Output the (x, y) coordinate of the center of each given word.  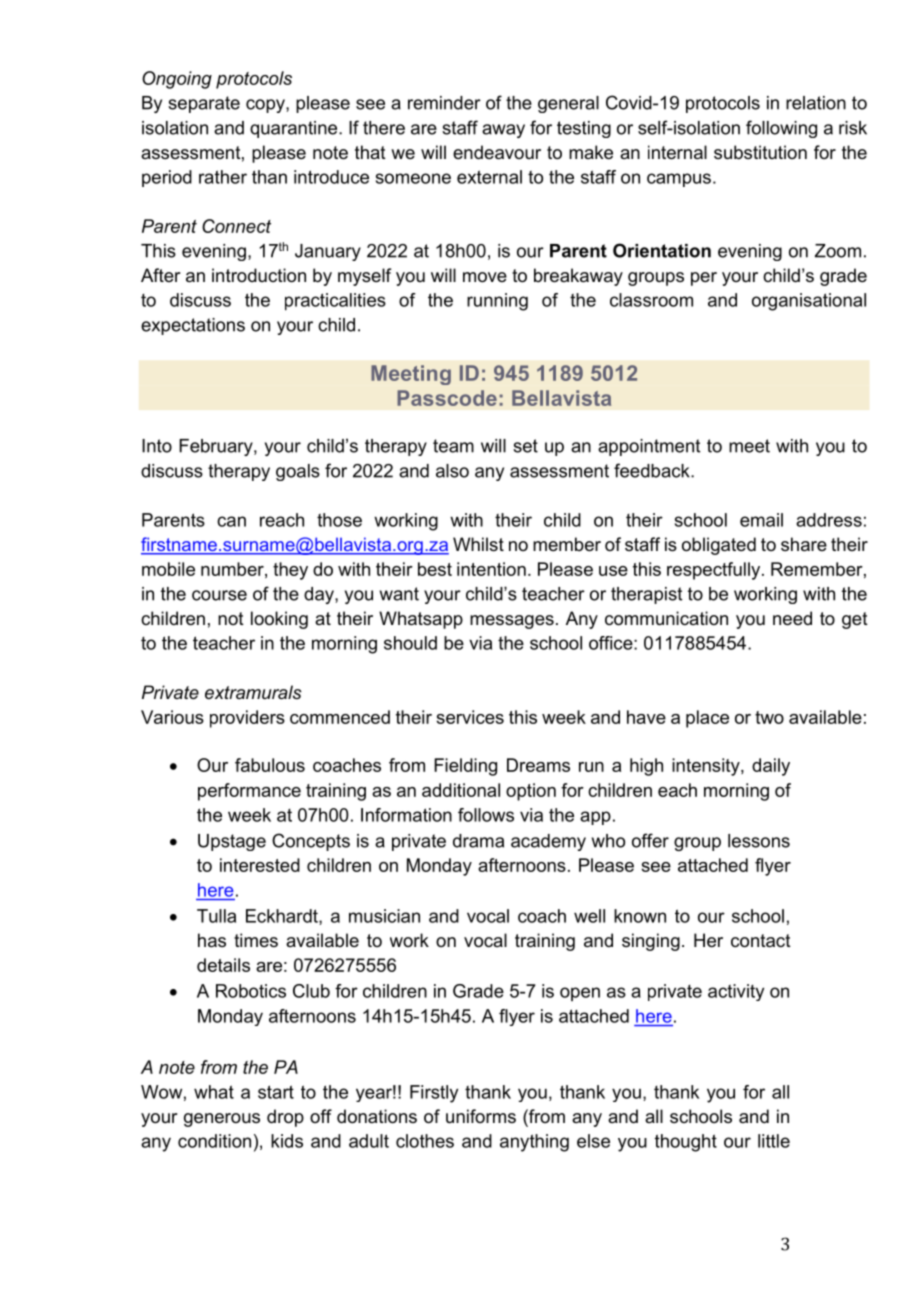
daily (771, 767)
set (525, 446)
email (761, 520)
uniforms (481, 1116)
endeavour (497, 152)
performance (249, 792)
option (531, 792)
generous (222, 1120)
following (781, 129)
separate (204, 104)
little (774, 1141)
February (217, 447)
